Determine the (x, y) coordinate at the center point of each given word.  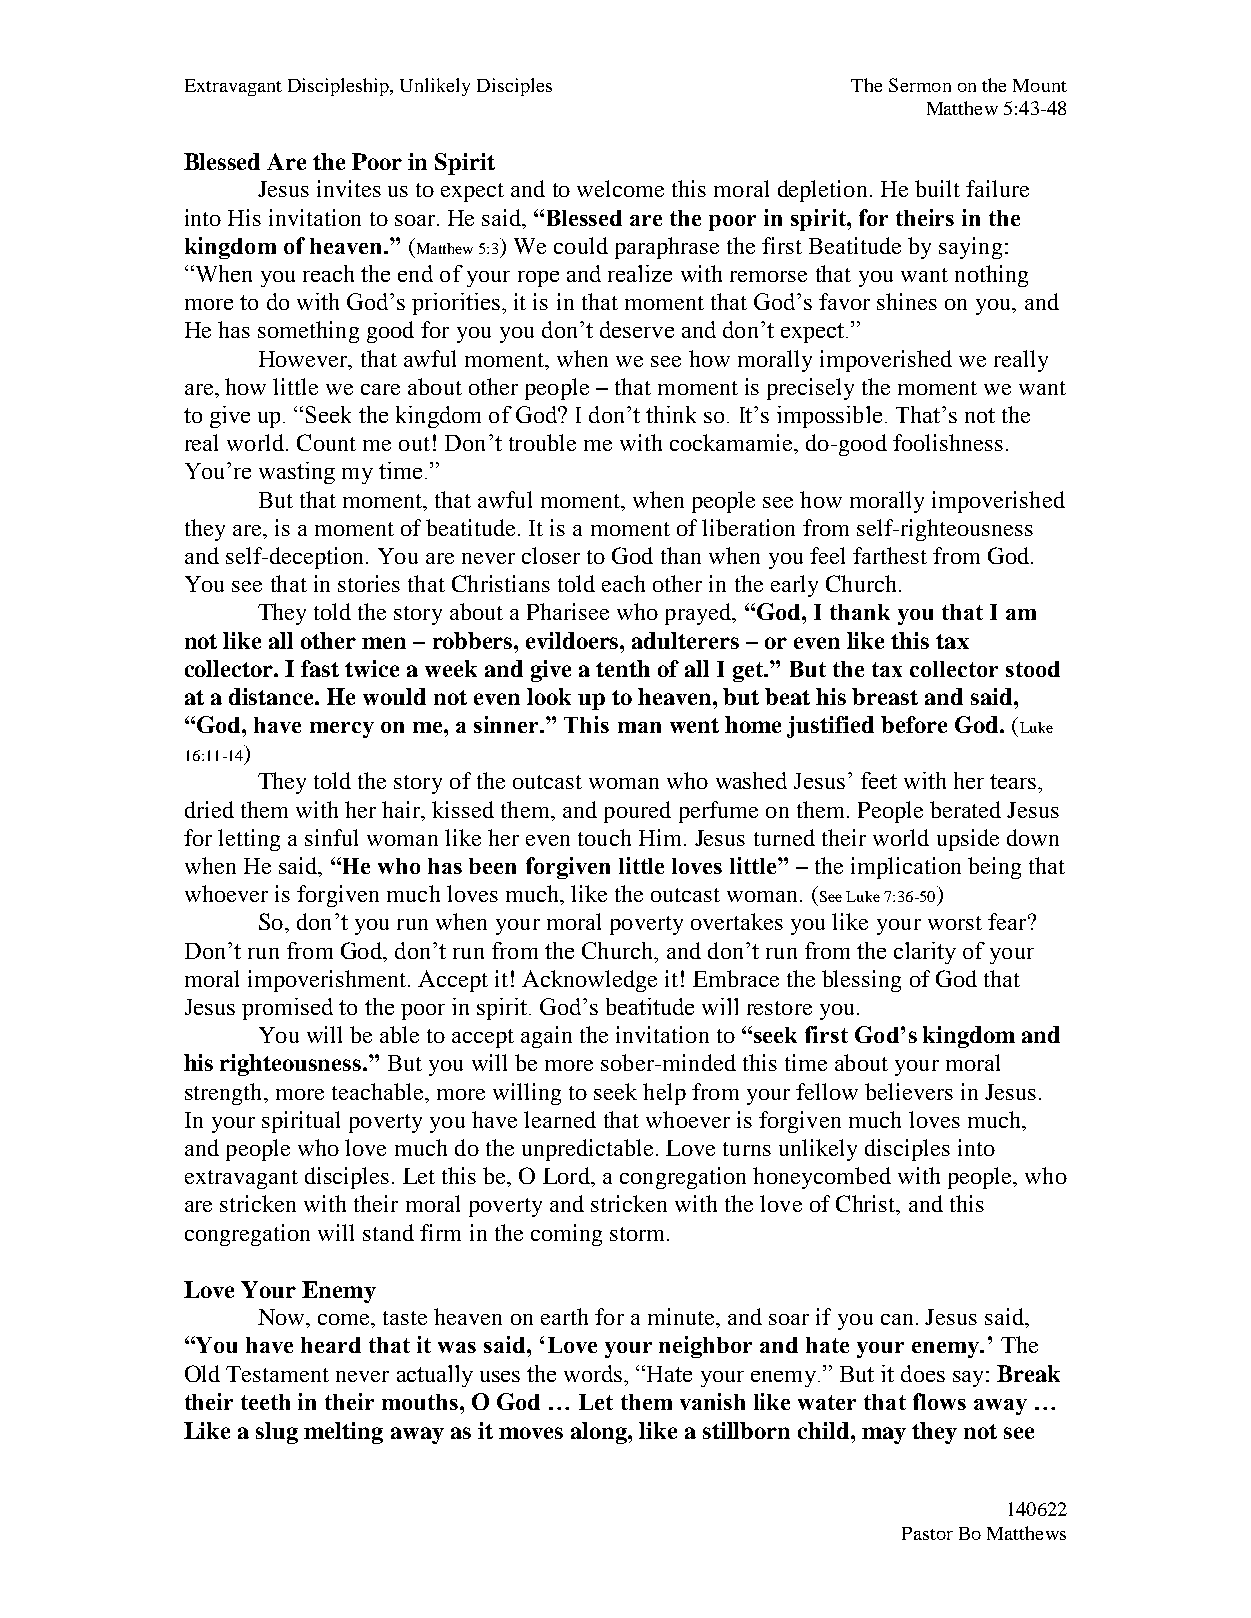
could (581, 245)
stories (369, 583)
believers (909, 1091)
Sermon (920, 85)
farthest (890, 555)
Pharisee (568, 611)
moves (531, 1433)
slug (277, 1433)
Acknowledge (589, 981)
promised (287, 1009)
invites (349, 188)
